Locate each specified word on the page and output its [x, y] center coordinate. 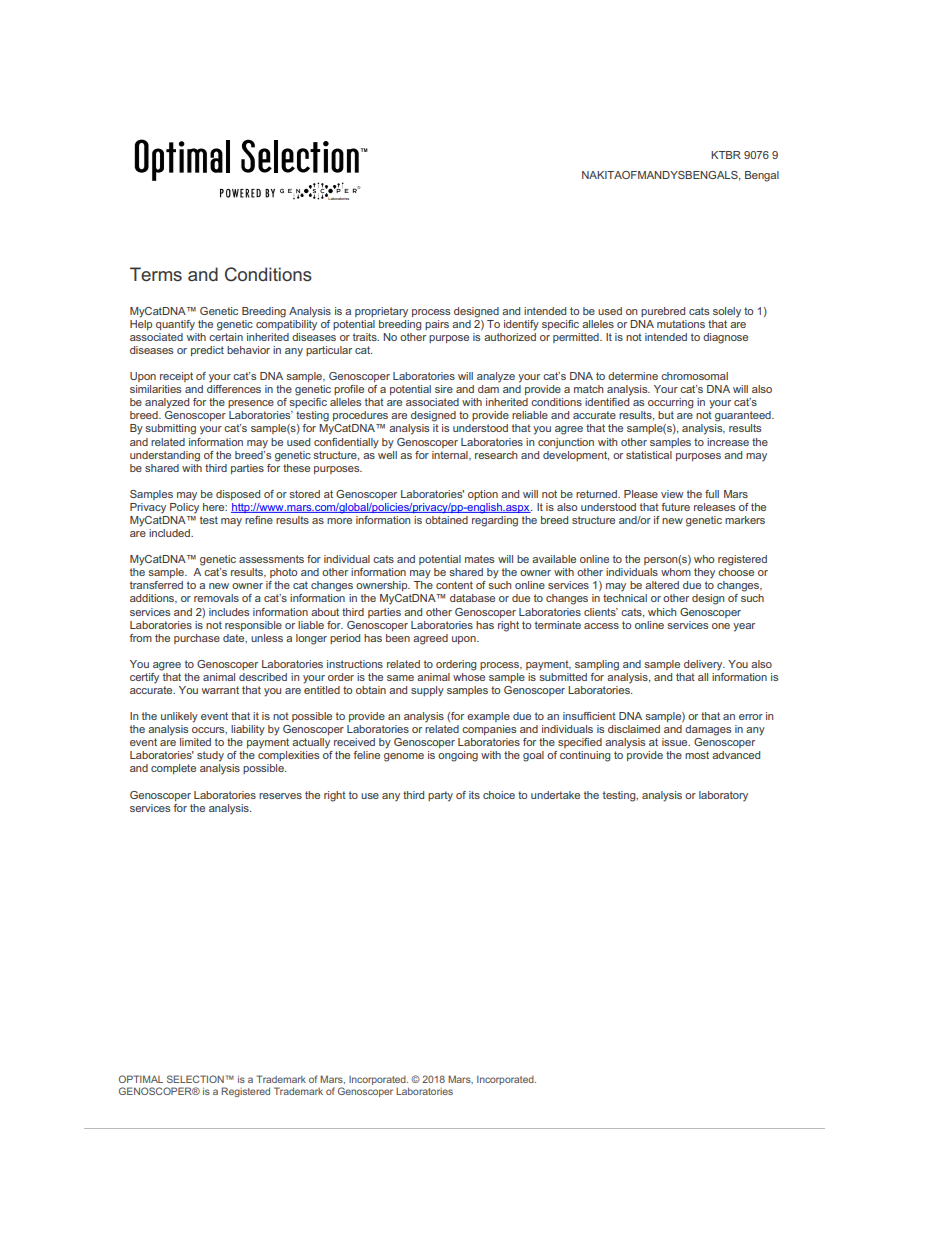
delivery [704, 665]
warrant [220, 690]
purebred [663, 312]
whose [469, 675]
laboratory [723, 796]
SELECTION [195, 1079]
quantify [175, 325]
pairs [437, 325]
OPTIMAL [141, 1079]
